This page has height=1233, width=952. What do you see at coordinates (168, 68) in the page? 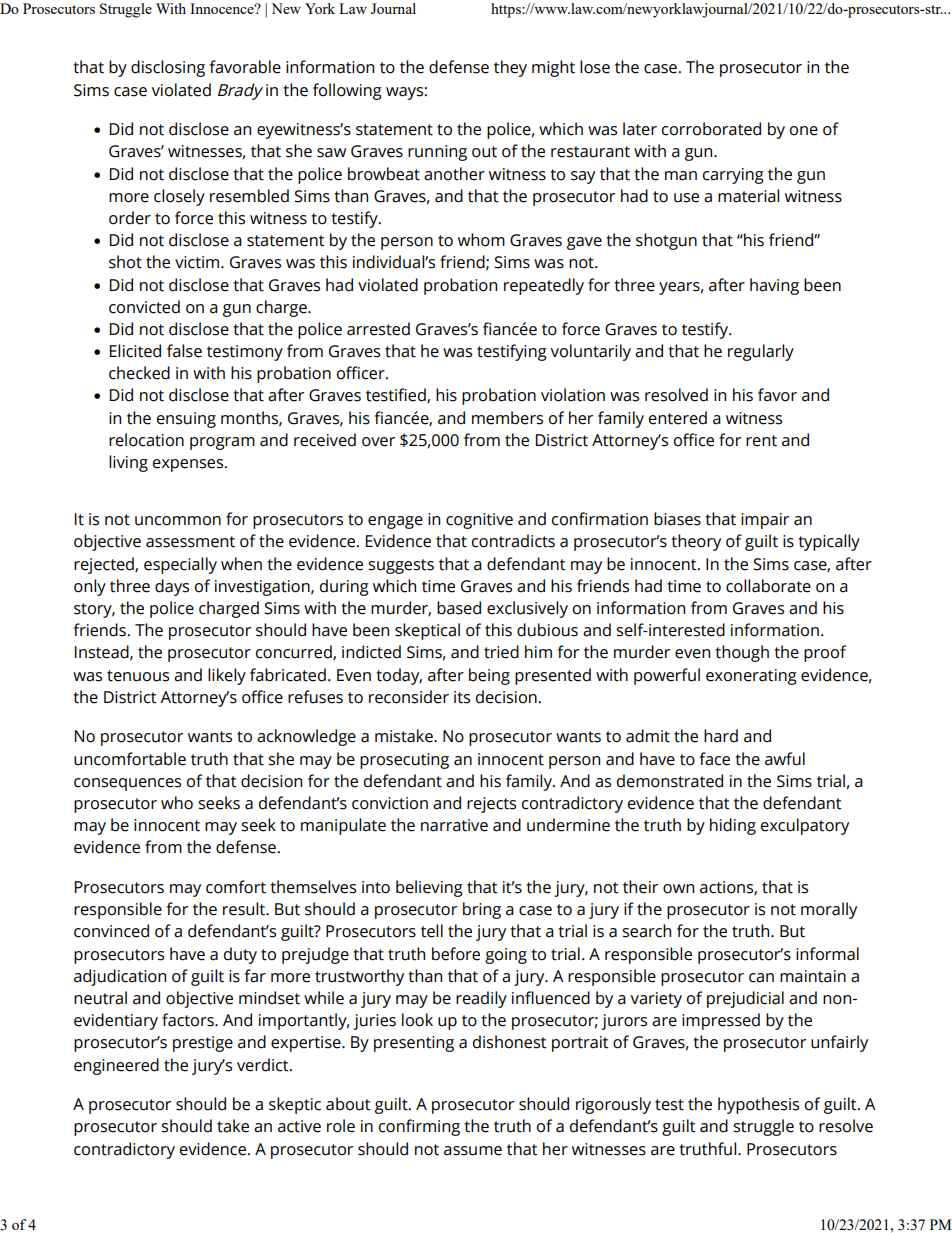
I see `disclosing` at bounding box center [168, 68].
